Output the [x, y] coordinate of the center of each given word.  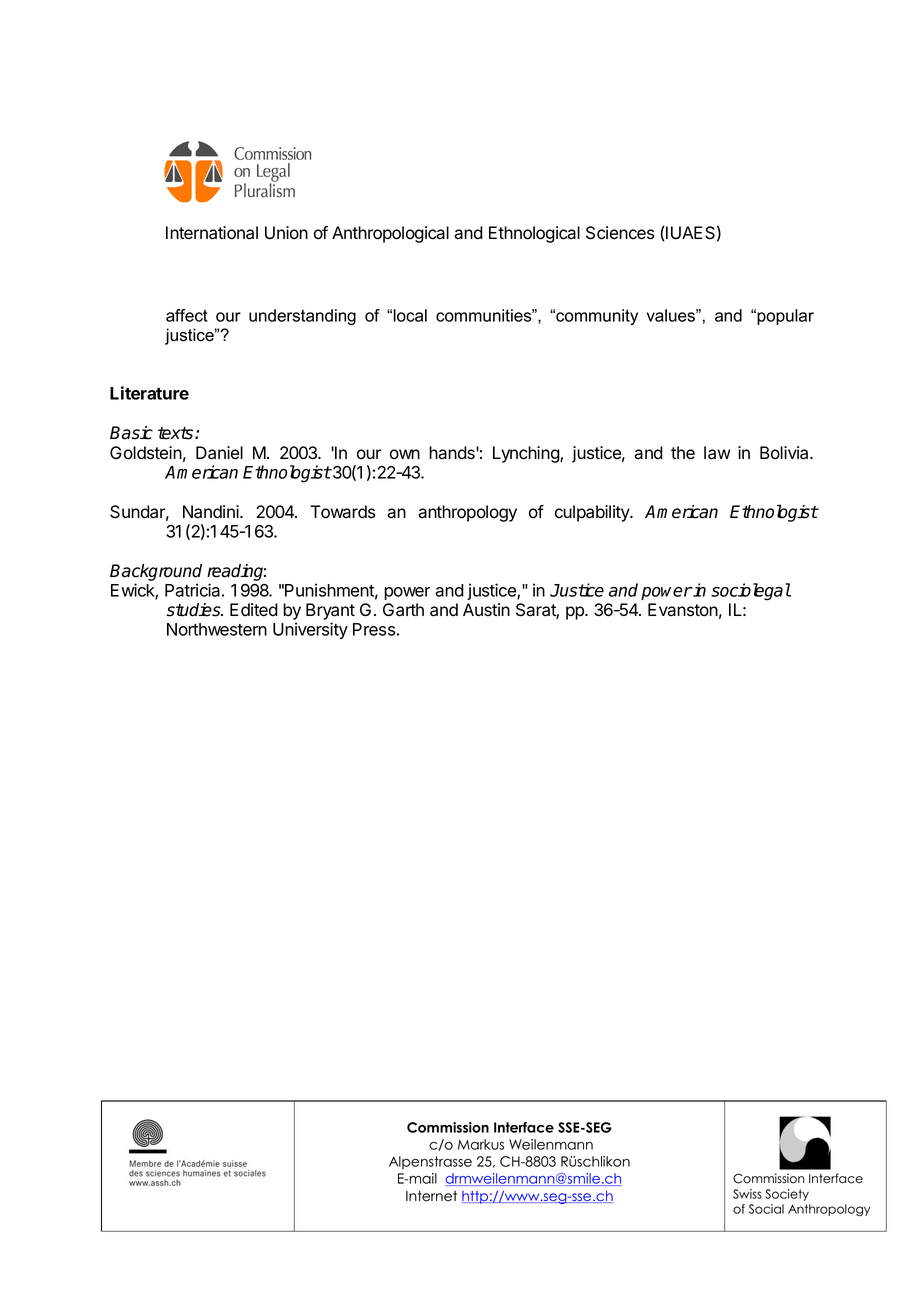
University [310, 630]
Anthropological [390, 234]
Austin [486, 610]
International [212, 233]
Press [374, 629]
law [717, 453]
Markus [481, 1144]
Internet [431, 1196]
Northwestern [217, 629]
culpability [593, 513]
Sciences [620, 233]
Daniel [219, 453]
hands [453, 453]
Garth [403, 610]
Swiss [747, 1194]
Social [766, 1209]
